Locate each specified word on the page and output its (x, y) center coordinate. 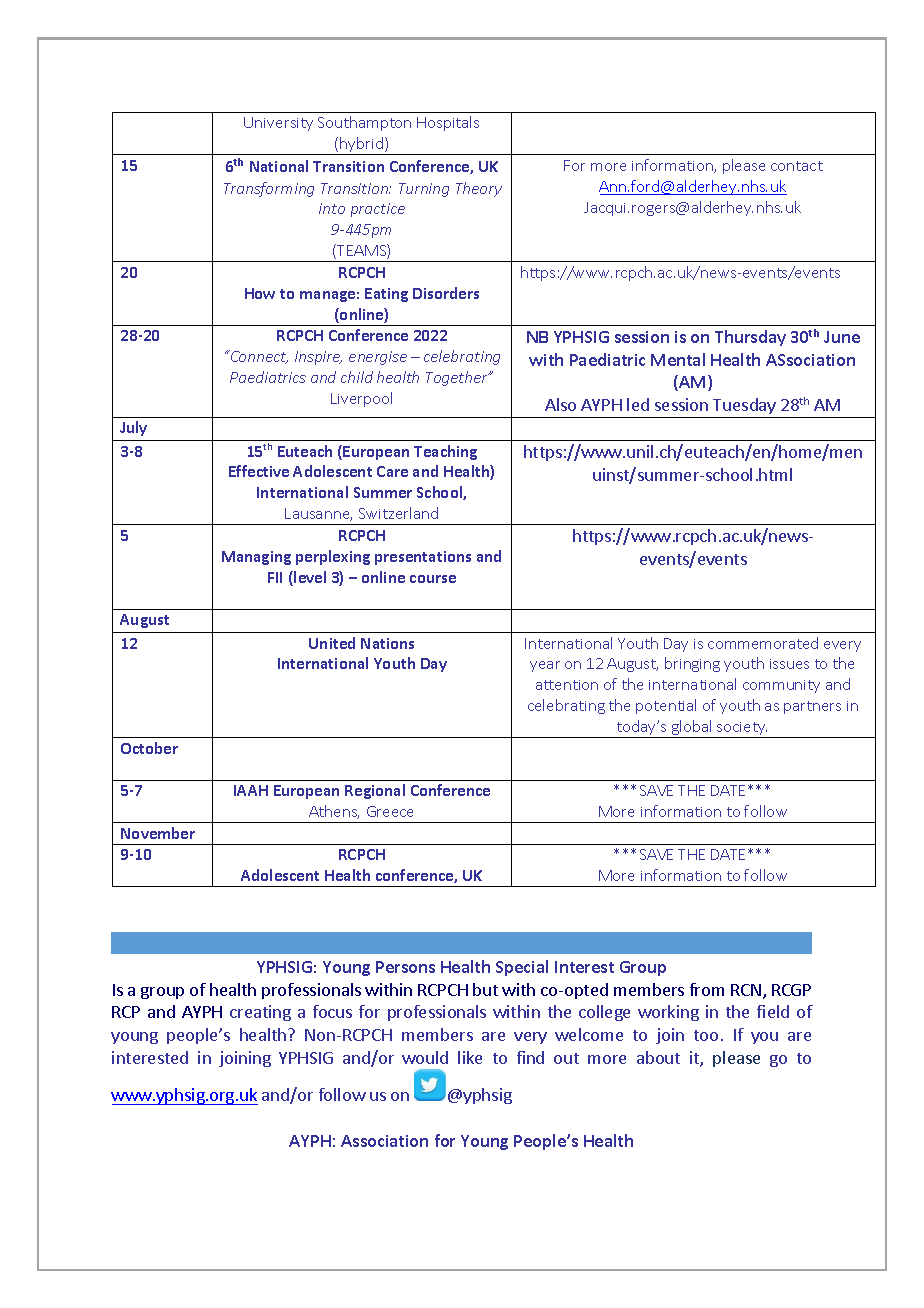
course (433, 579)
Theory (479, 189)
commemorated (763, 643)
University (278, 124)
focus (332, 1011)
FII (275, 577)
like (470, 1057)
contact (797, 166)
